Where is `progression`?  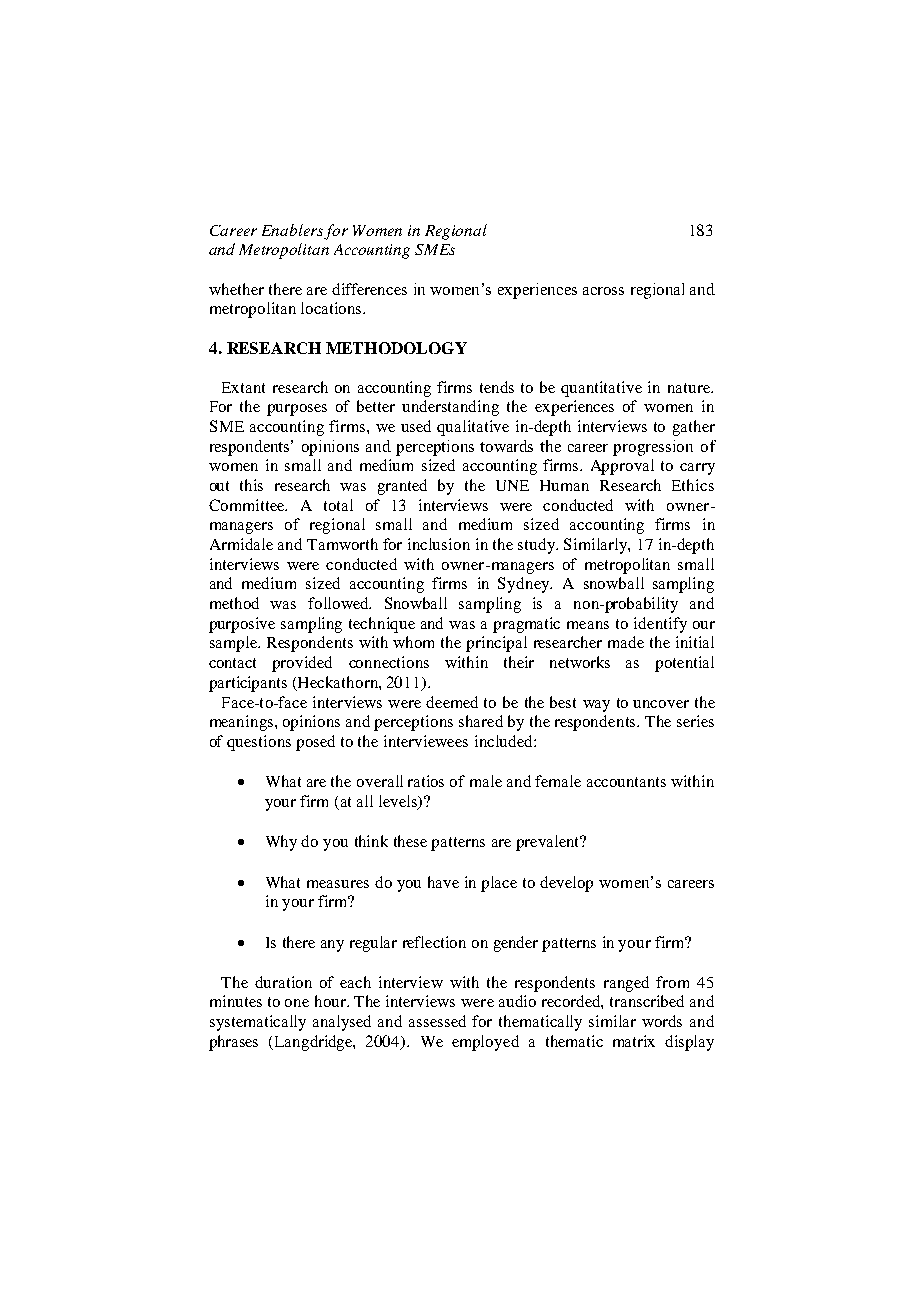
progression is located at coordinates (653, 448).
